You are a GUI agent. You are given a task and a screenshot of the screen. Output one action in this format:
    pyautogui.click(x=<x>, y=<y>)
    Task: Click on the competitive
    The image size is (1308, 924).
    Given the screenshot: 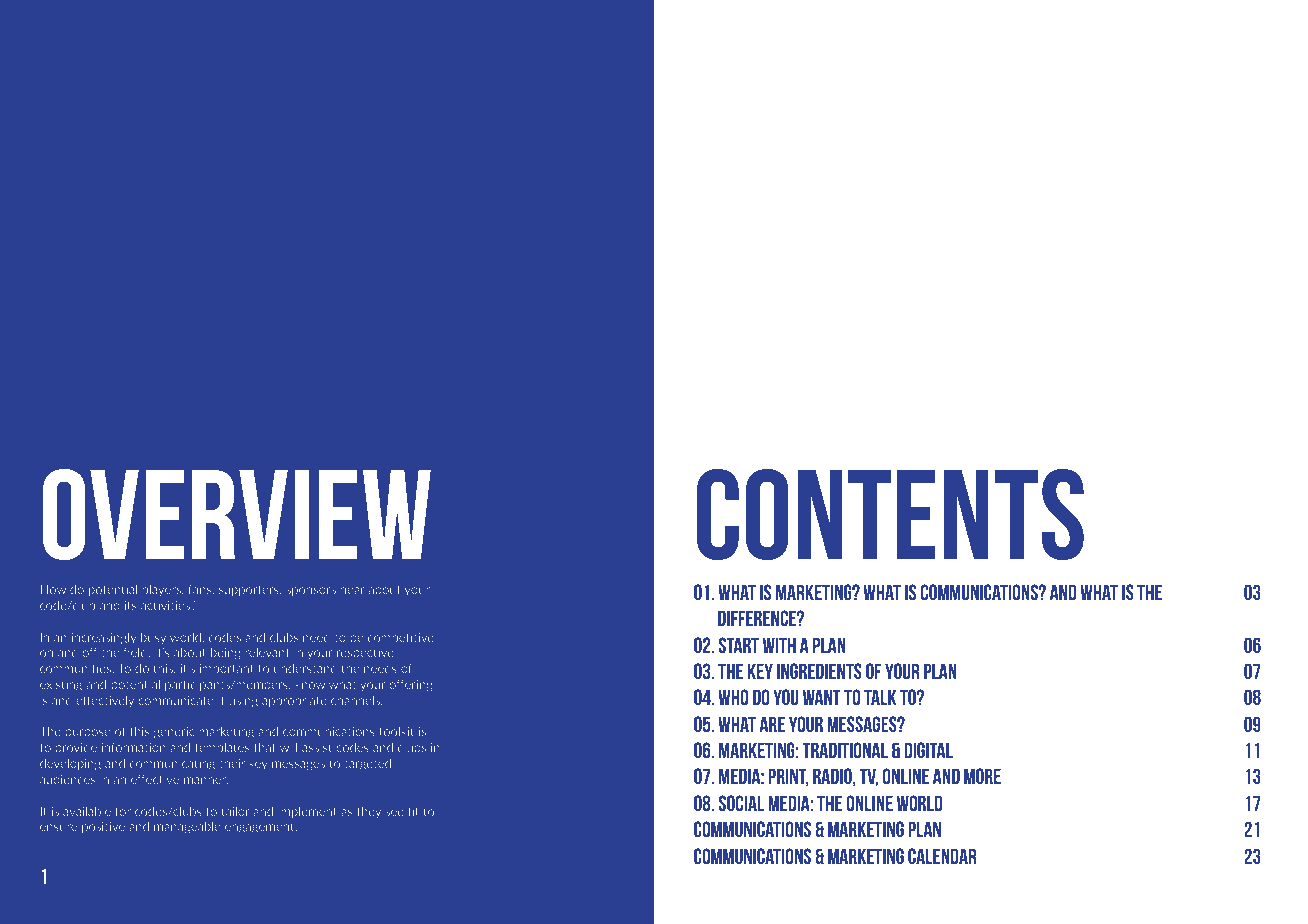 What is the action you would take?
    pyautogui.click(x=401, y=638)
